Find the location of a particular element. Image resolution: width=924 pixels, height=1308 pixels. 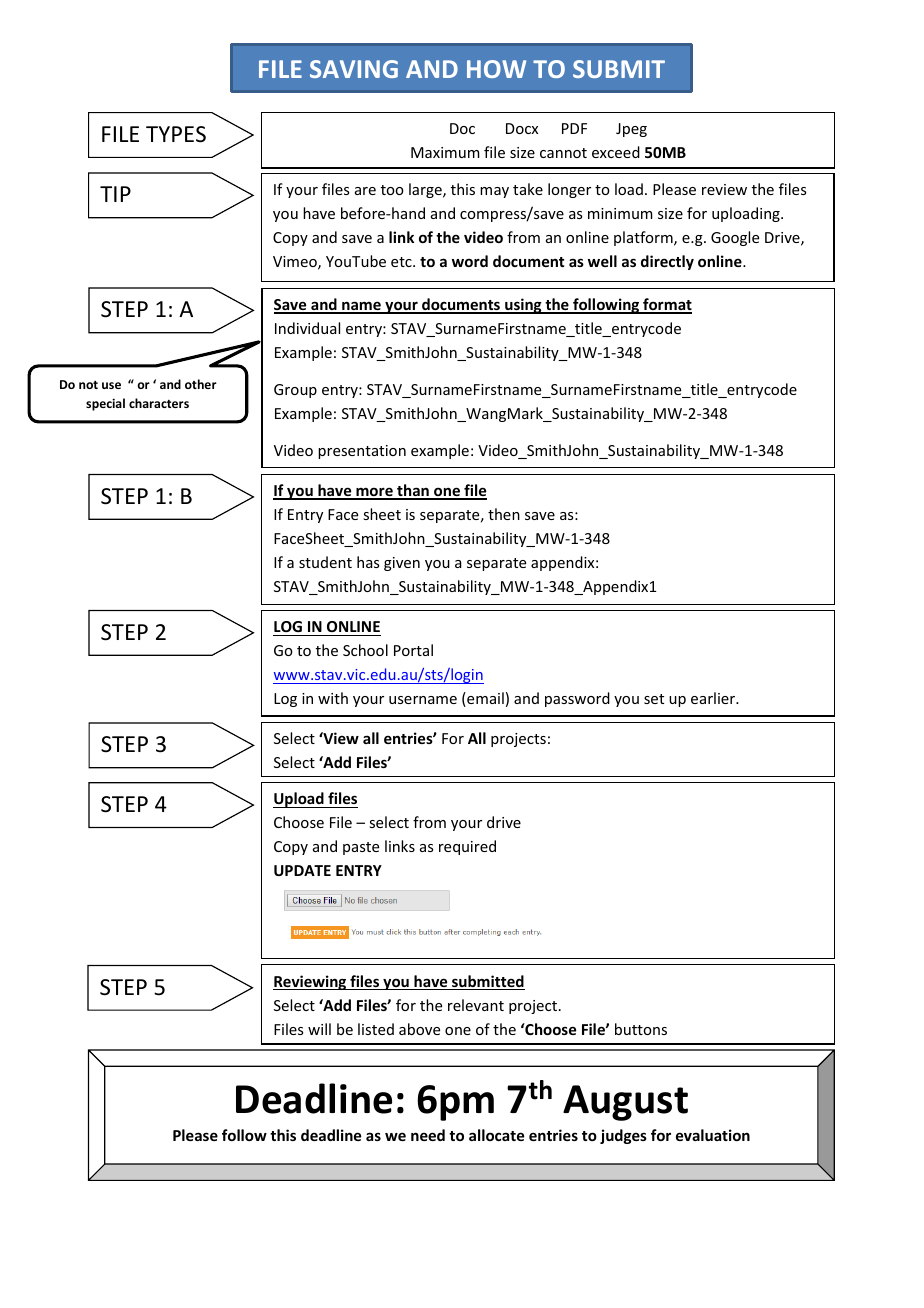

other is located at coordinates (201, 384).
